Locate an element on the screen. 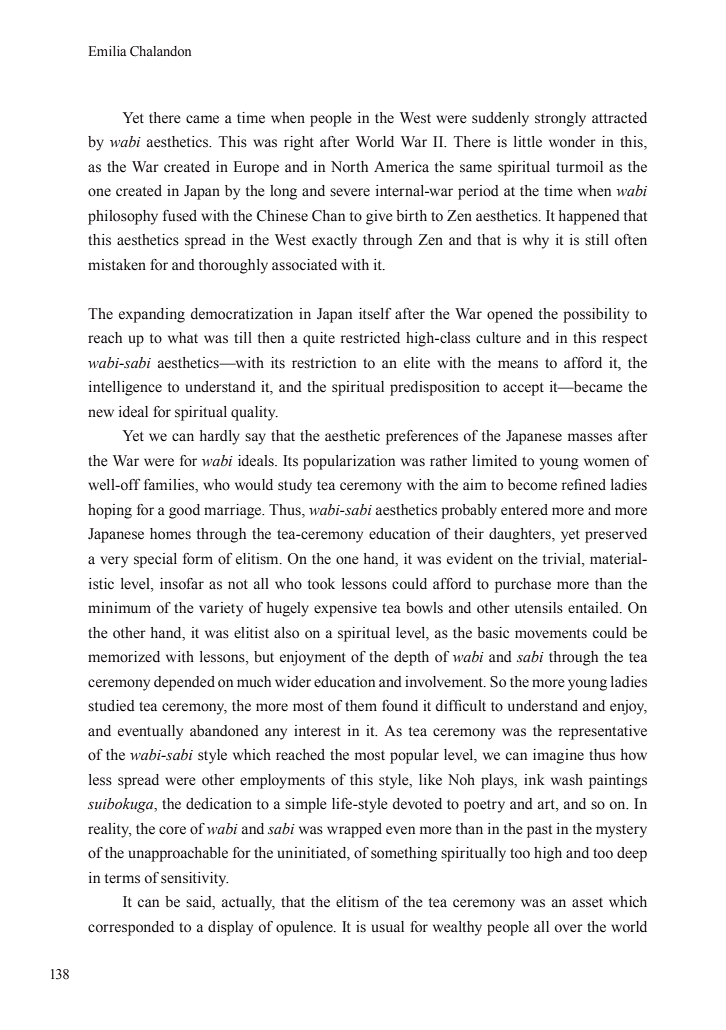 The image size is (726, 1030). representative is located at coordinates (603, 732).
